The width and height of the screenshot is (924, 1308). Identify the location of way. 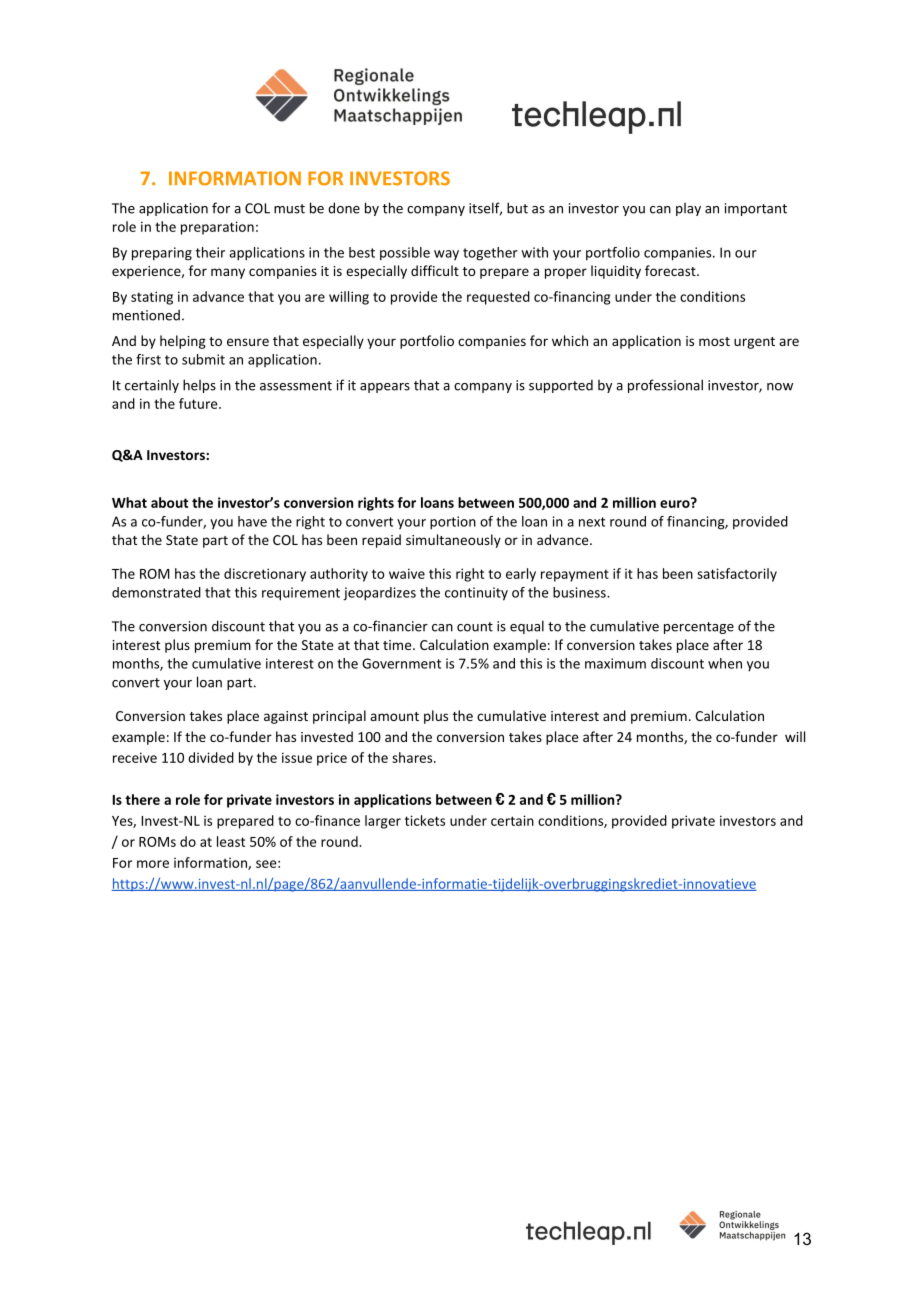
(446, 255).
